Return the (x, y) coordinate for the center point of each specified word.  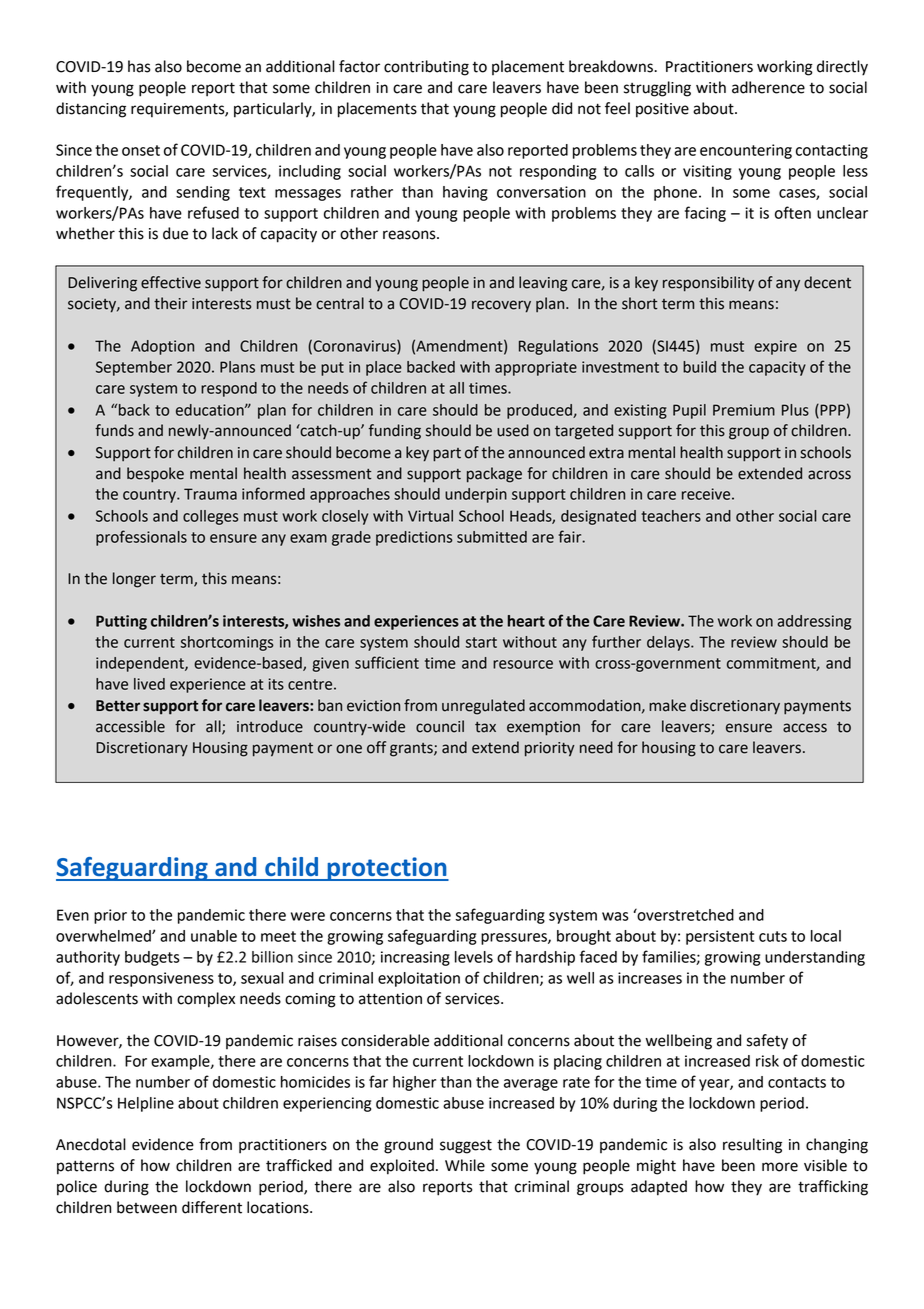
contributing (426, 68)
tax (485, 727)
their (170, 303)
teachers (671, 516)
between (147, 1207)
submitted (492, 537)
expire (775, 347)
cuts (773, 936)
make (667, 705)
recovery (501, 306)
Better (118, 706)
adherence (768, 87)
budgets (152, 958)
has (139, 66)
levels (474, 957)
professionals (141, 538)
